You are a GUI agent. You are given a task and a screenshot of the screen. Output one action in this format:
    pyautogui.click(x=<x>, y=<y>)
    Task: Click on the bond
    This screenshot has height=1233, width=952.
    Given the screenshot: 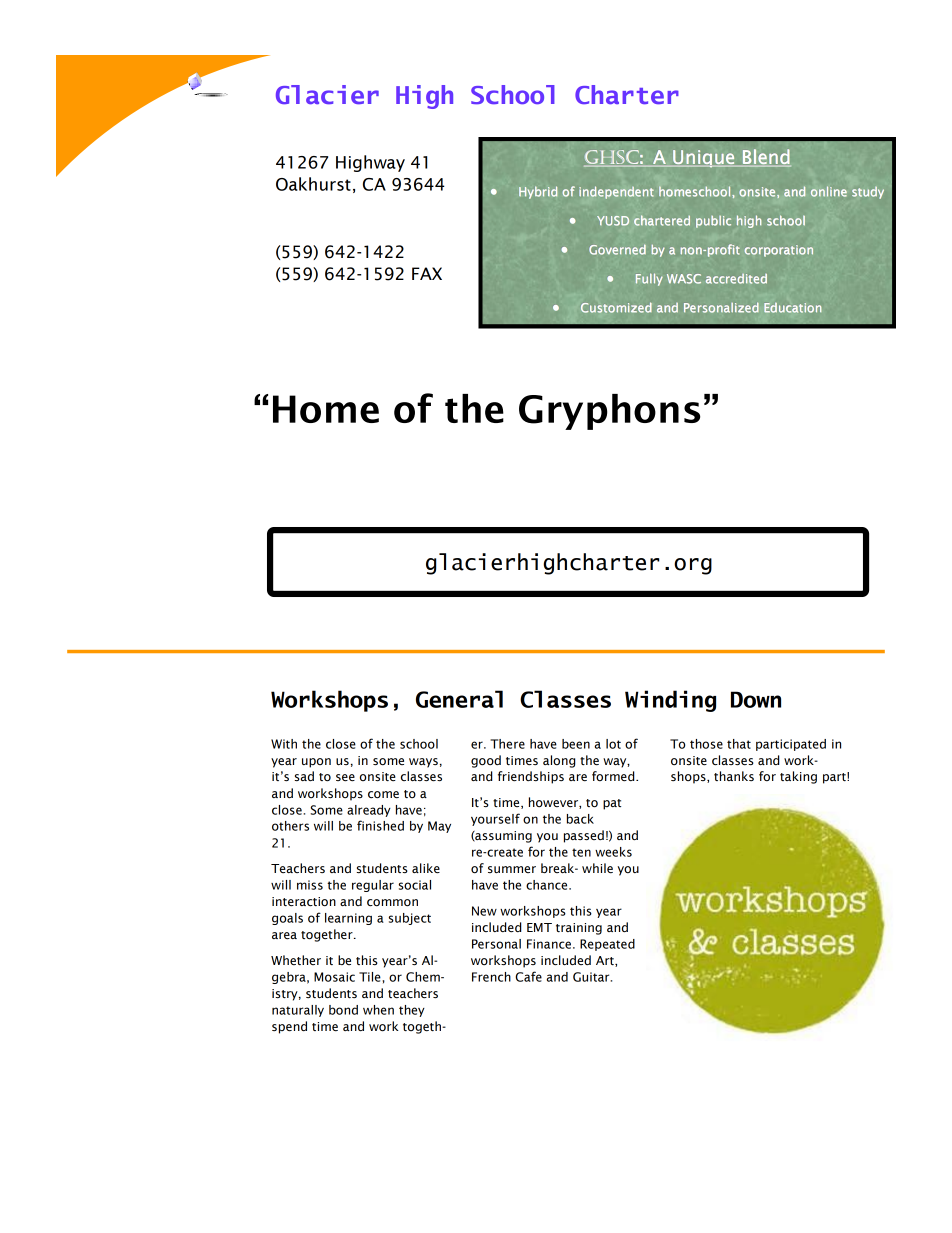 What is the action you would take?
    pyautogui.click(x=343, y=1010)
